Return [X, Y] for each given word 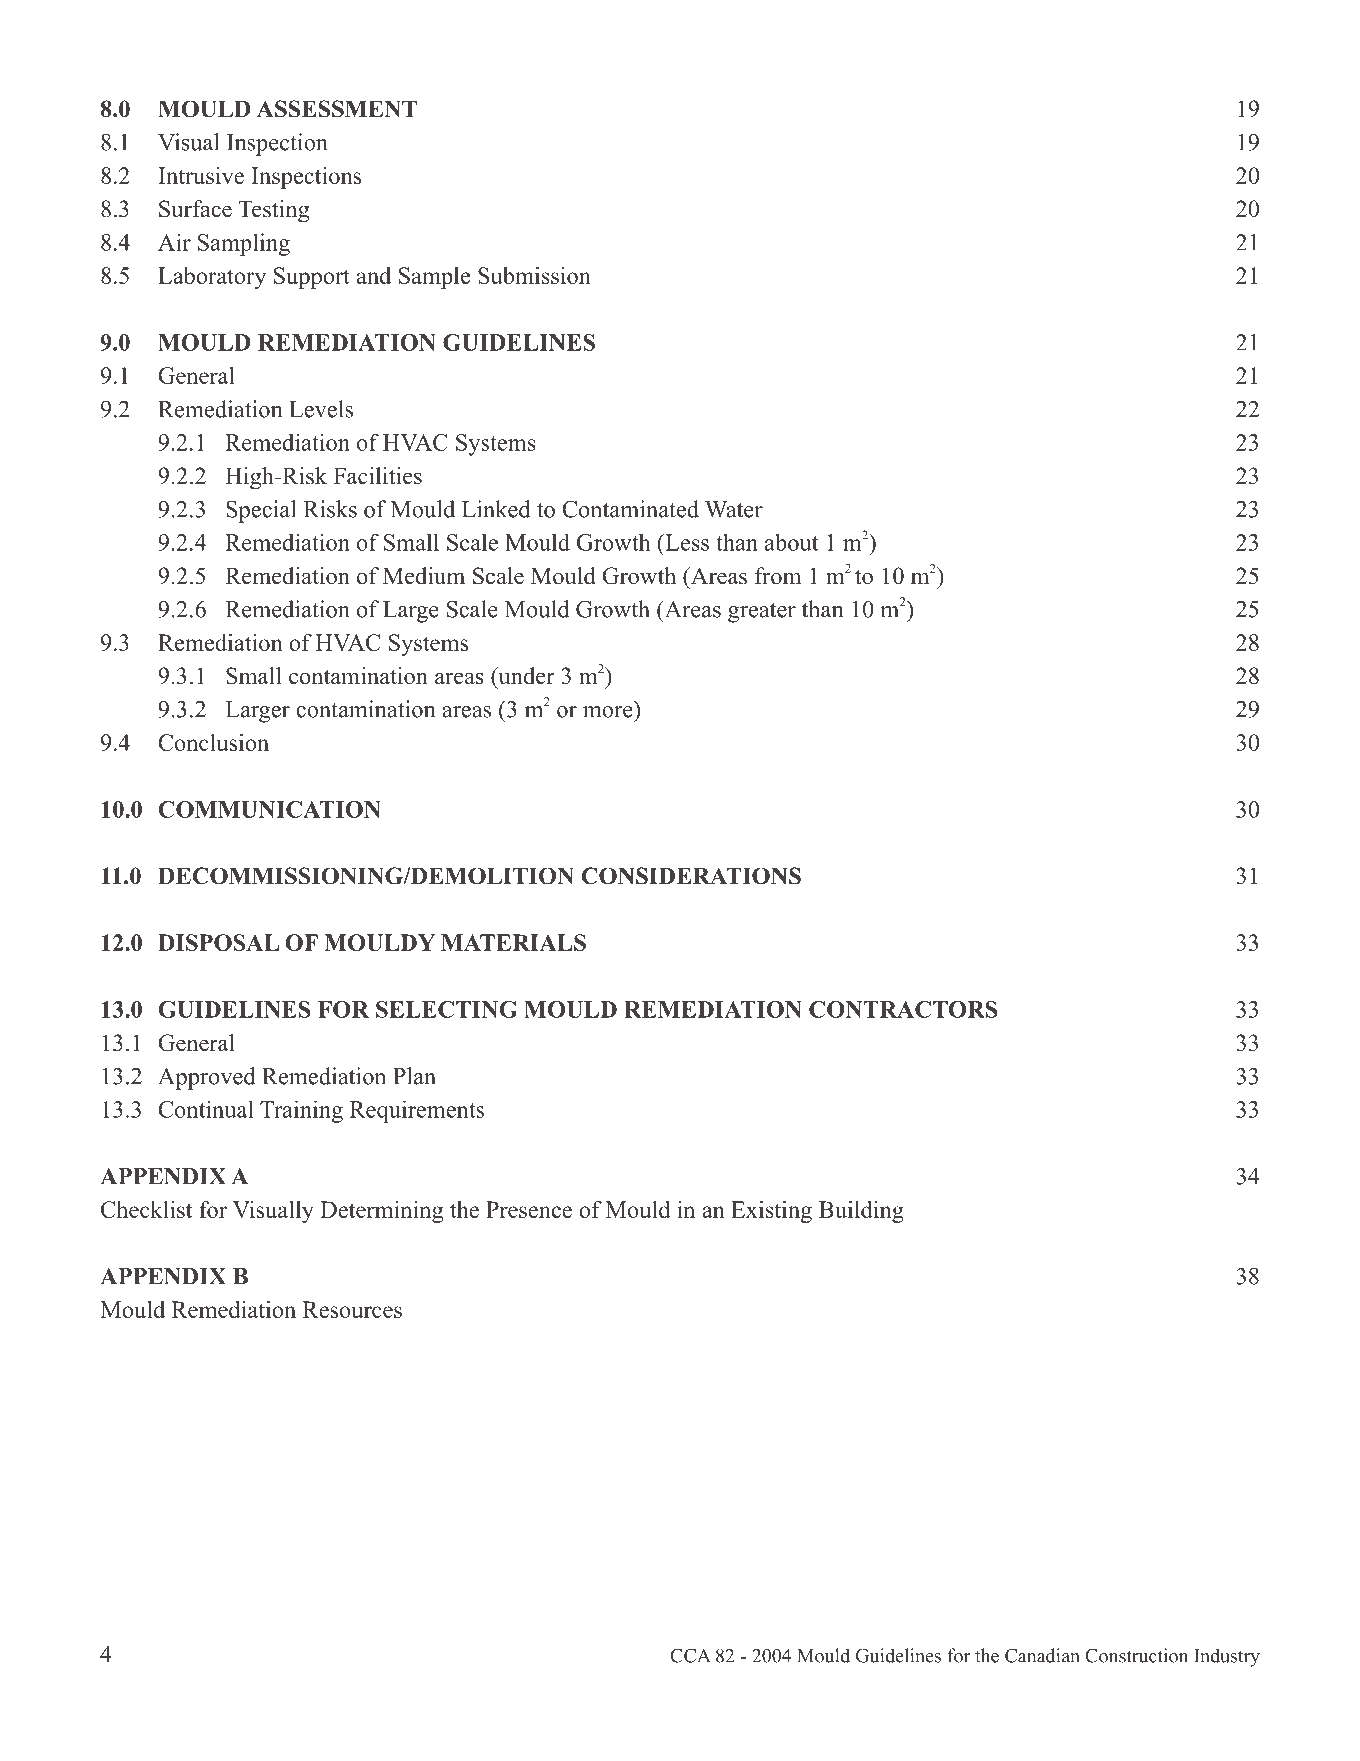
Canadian [1042, 1655]
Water [734, 509]
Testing [274, 211]
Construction [1136, 1655]
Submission [534, 275]
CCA [690, 1655]
